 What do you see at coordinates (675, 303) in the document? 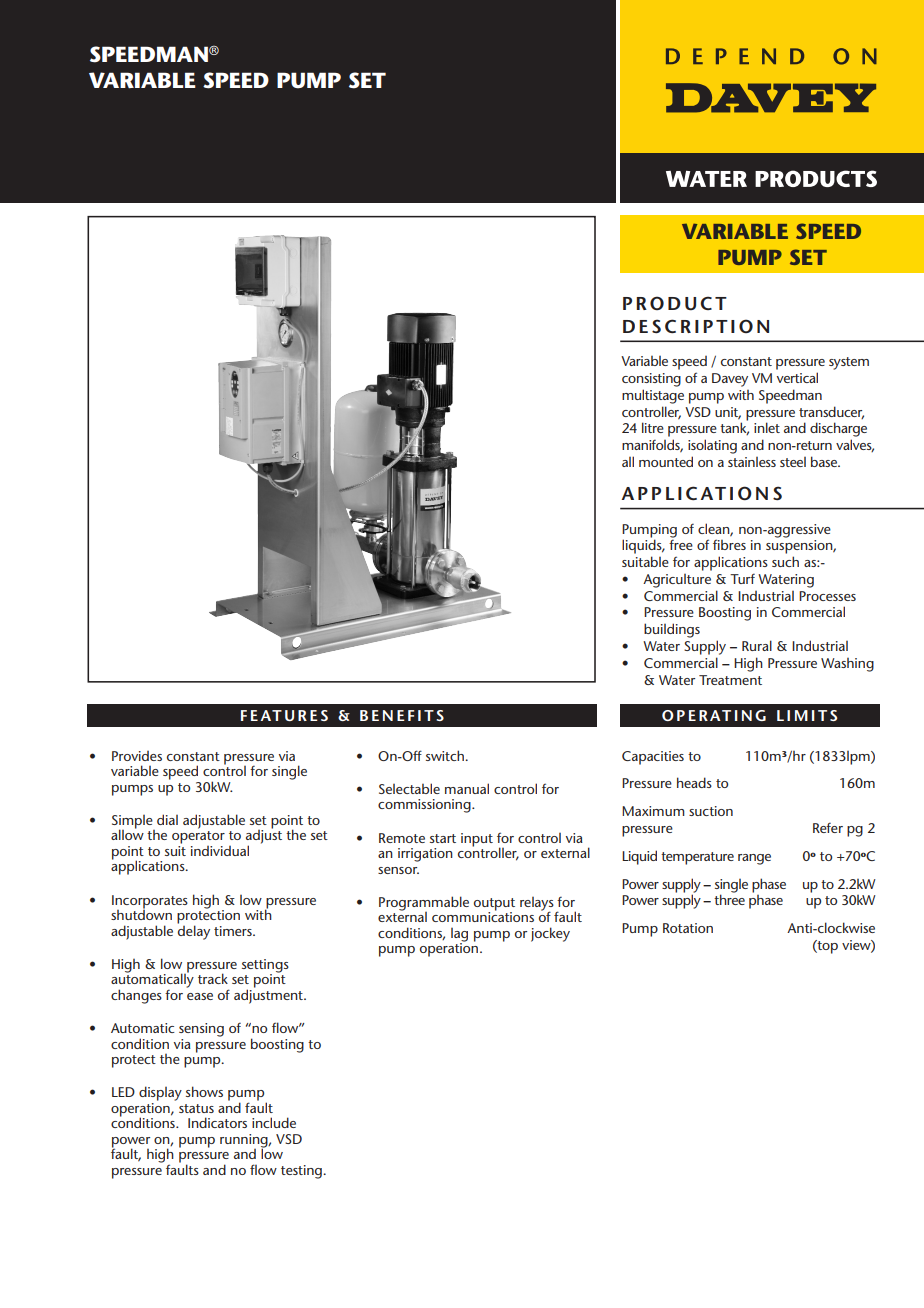
I see `PRODUCT` at bounding box center [675, 303].
